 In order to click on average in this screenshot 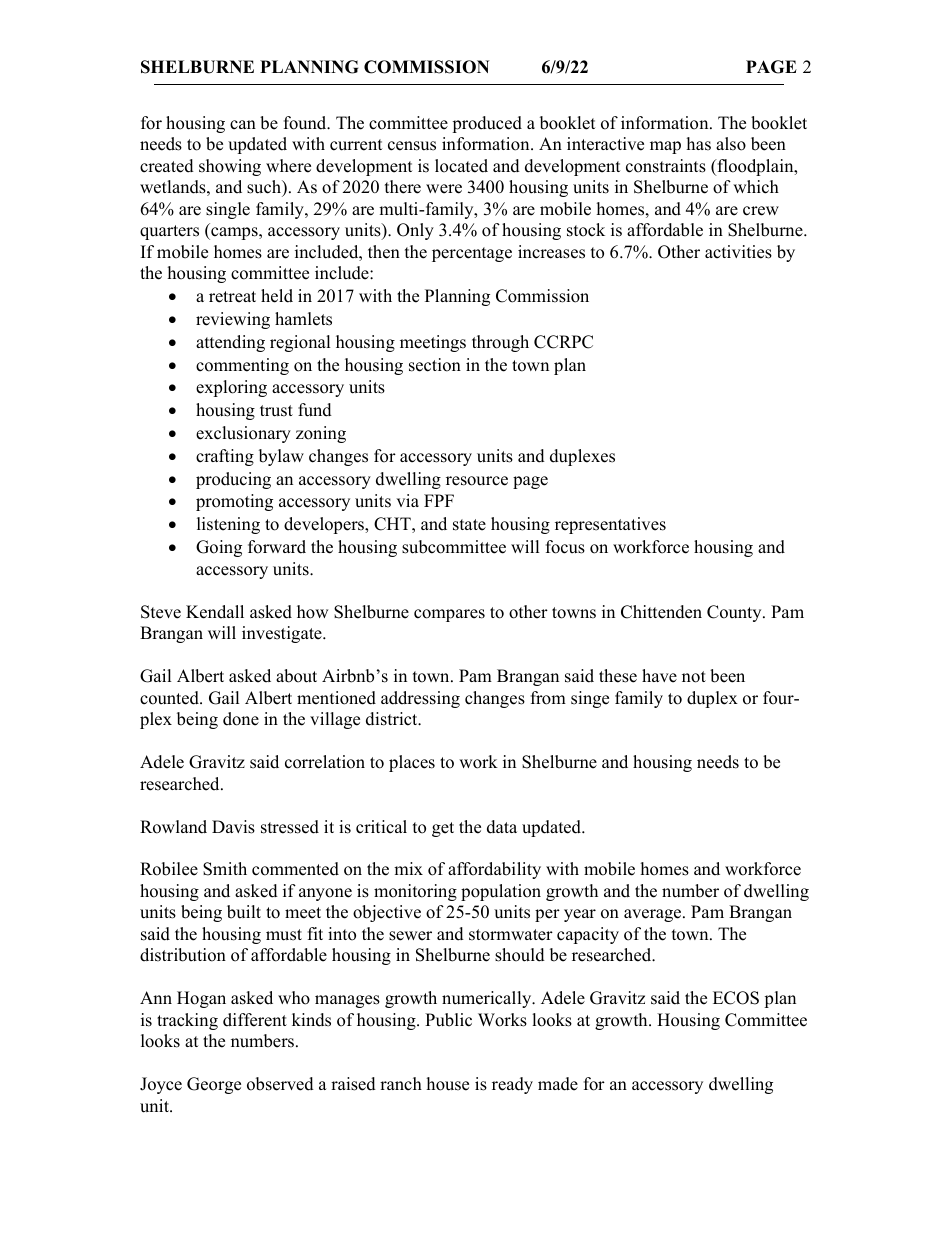, I will do `click(654, 915)`.
